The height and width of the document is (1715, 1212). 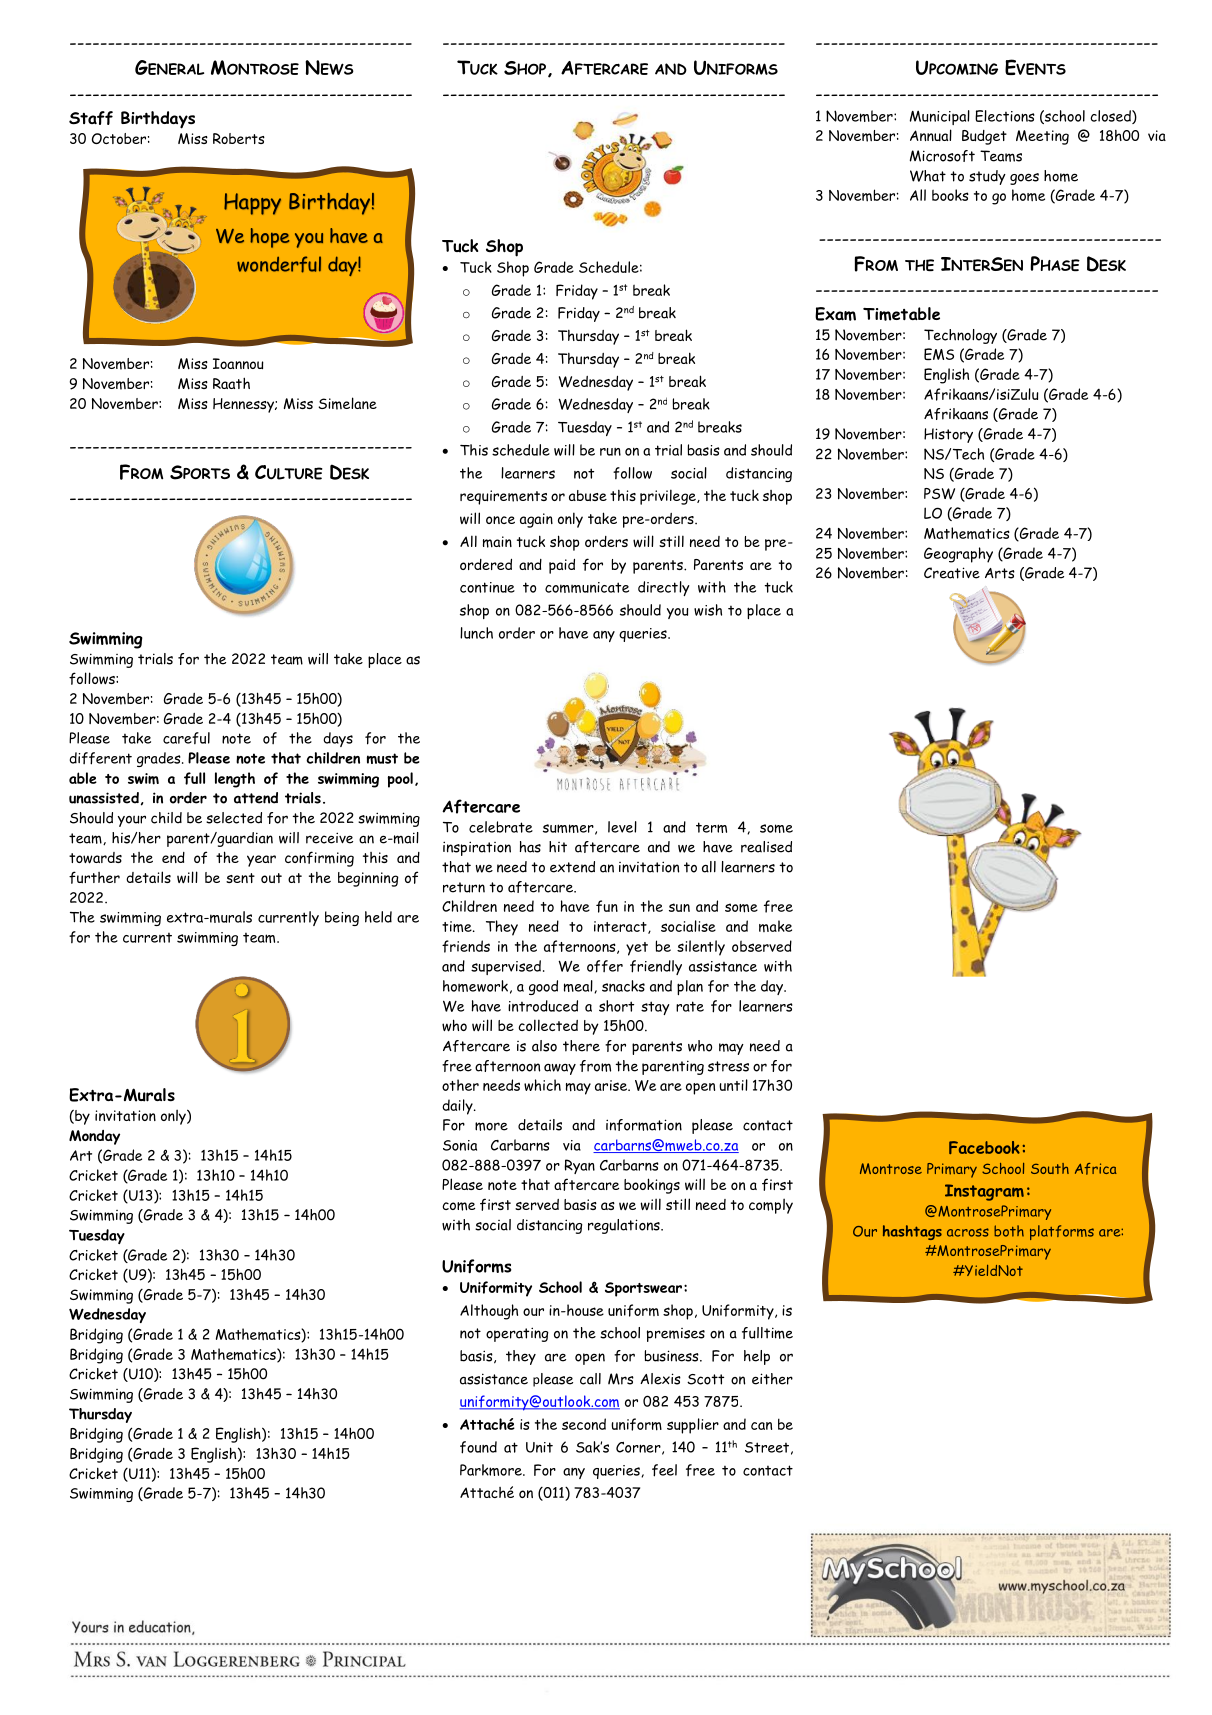 What do you see at coordinates (622, 827) in the document?
I see `level` at bounding box center [622, 827].
